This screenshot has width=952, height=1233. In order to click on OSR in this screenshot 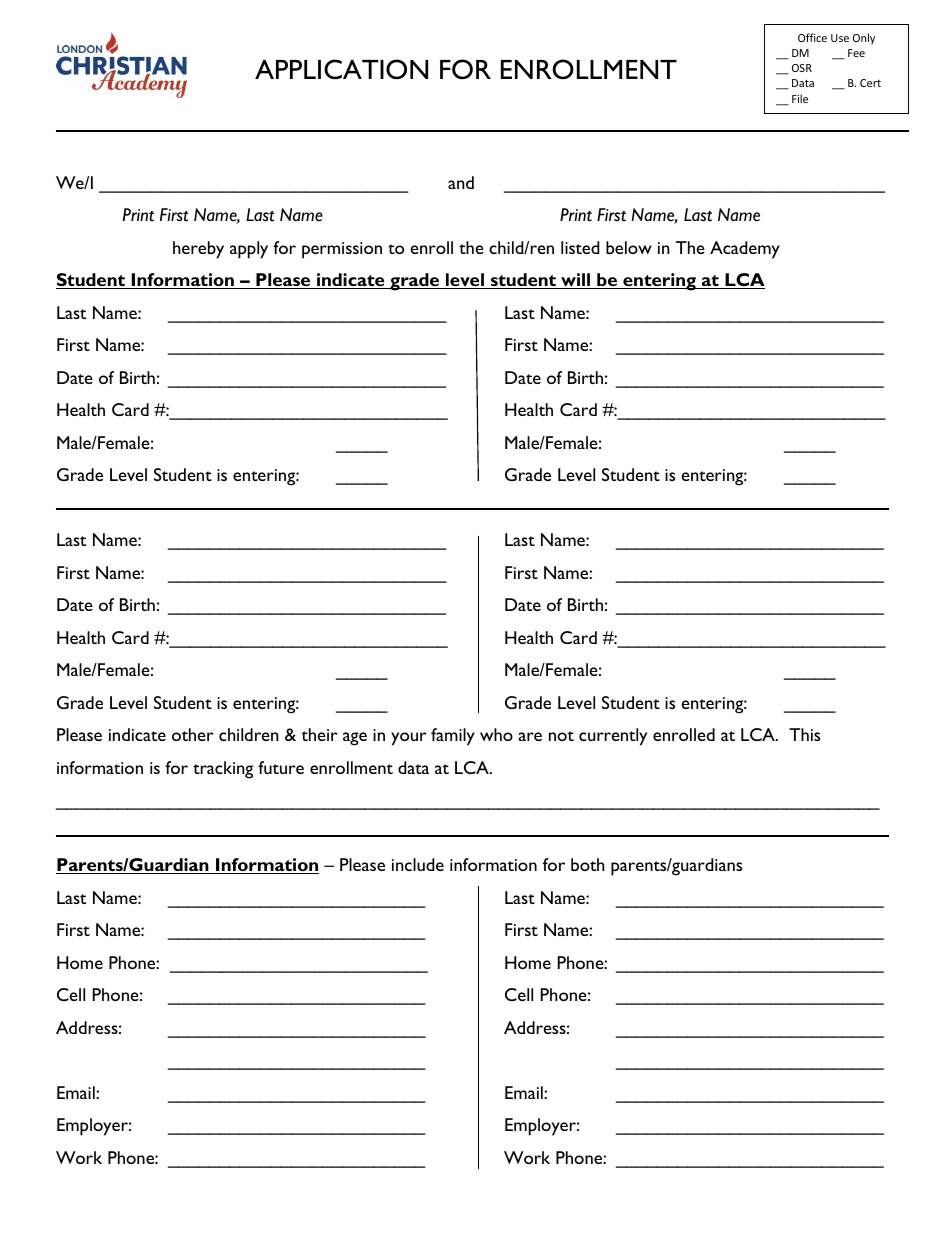, I will do `click(802, 68)`.
